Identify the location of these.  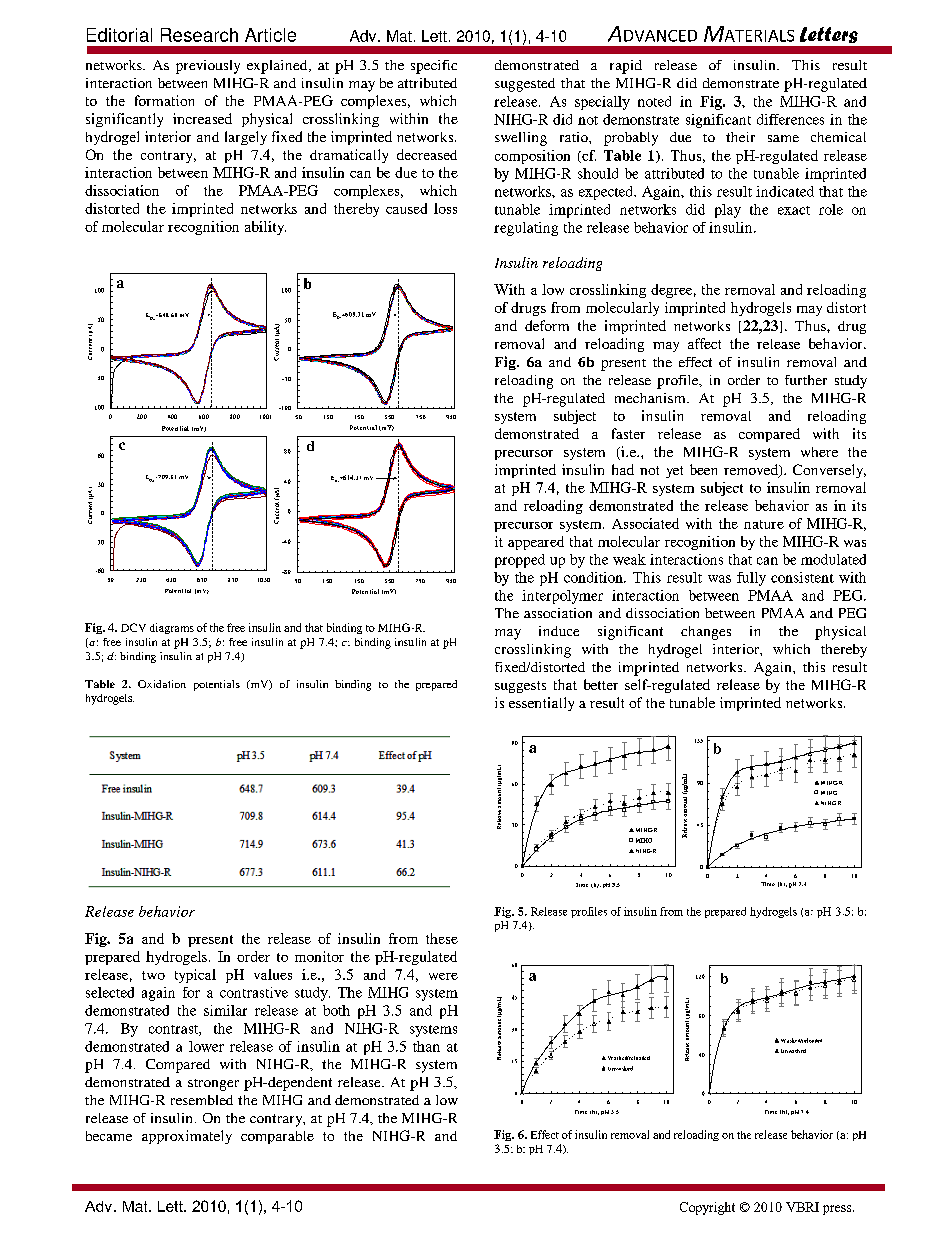
(442, 938).
